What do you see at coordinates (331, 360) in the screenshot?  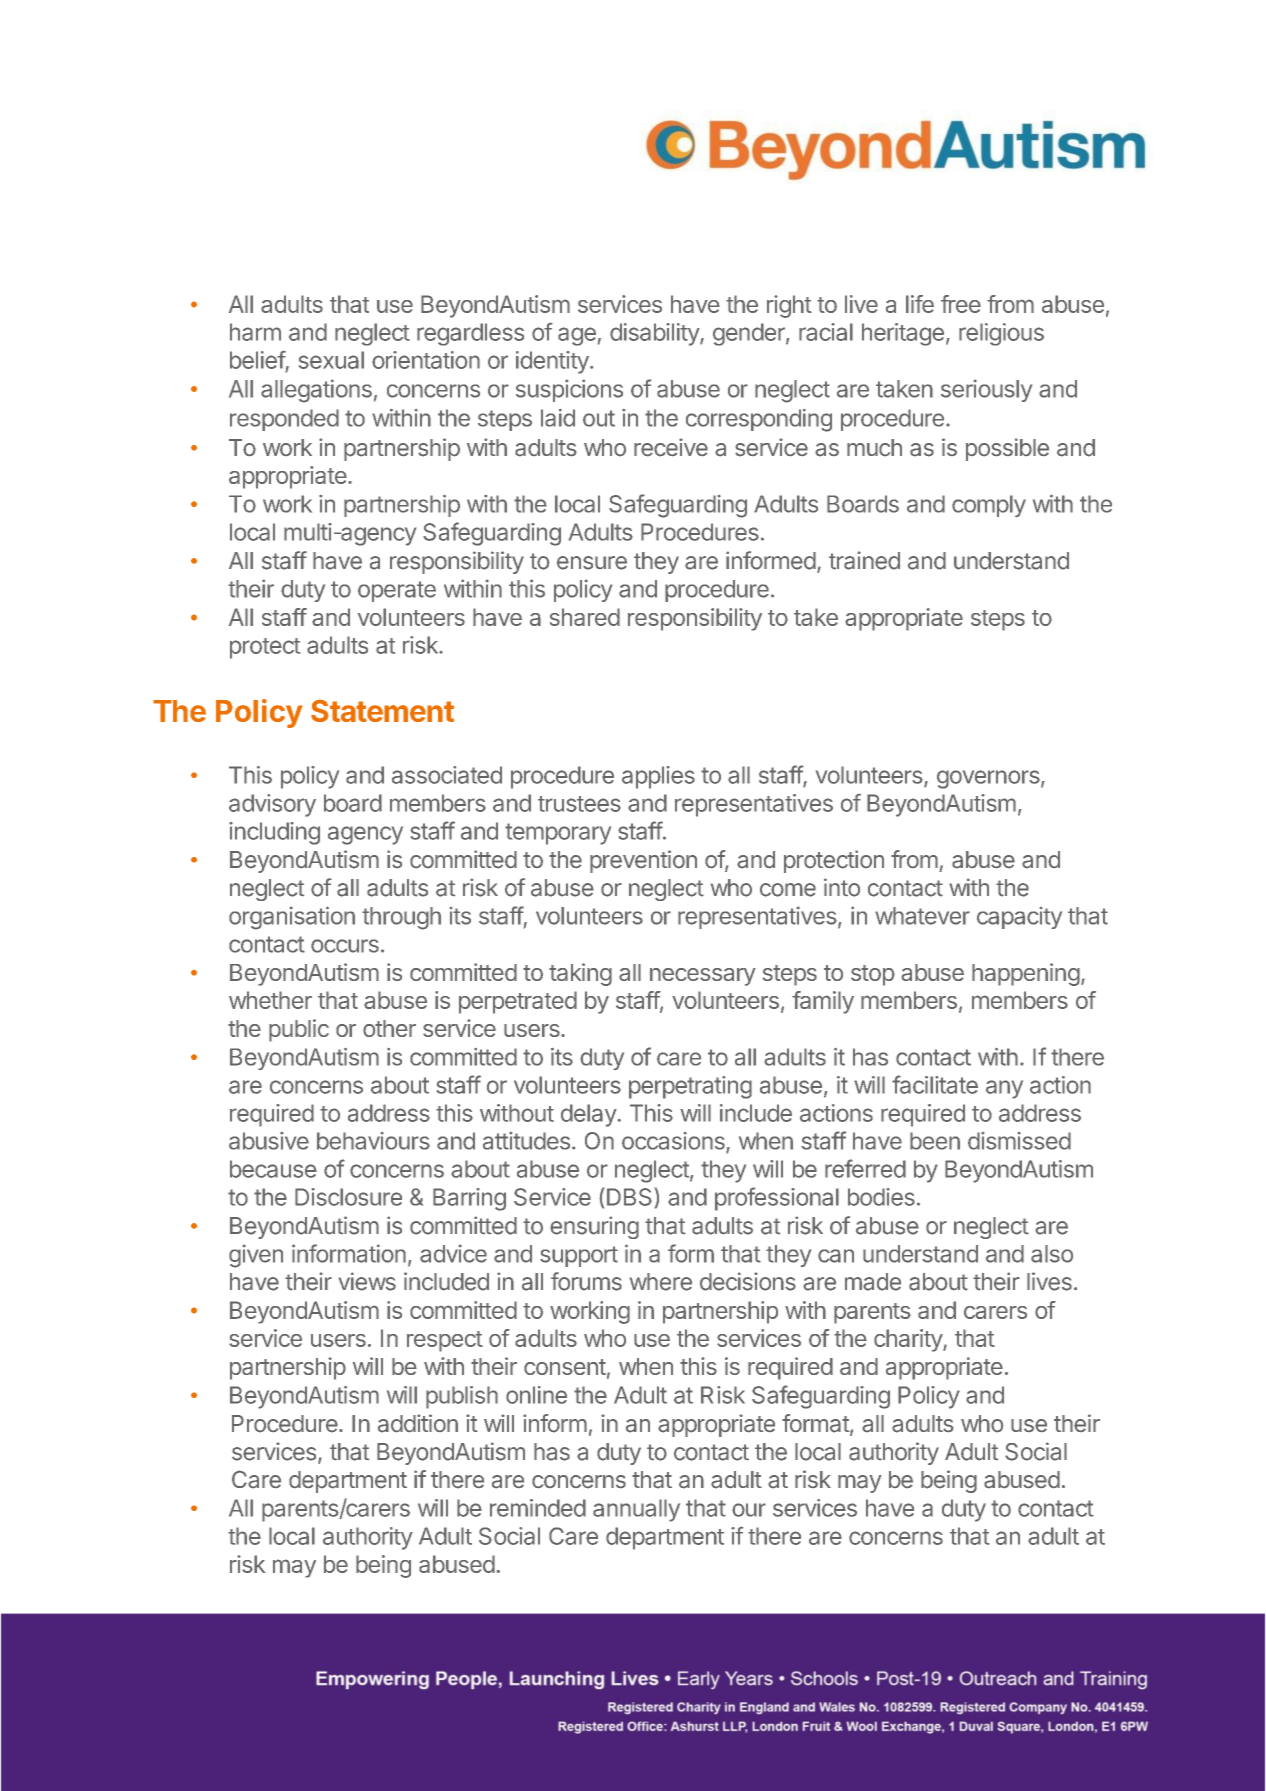 I see `sexual` at bounding box center [331, 360].
